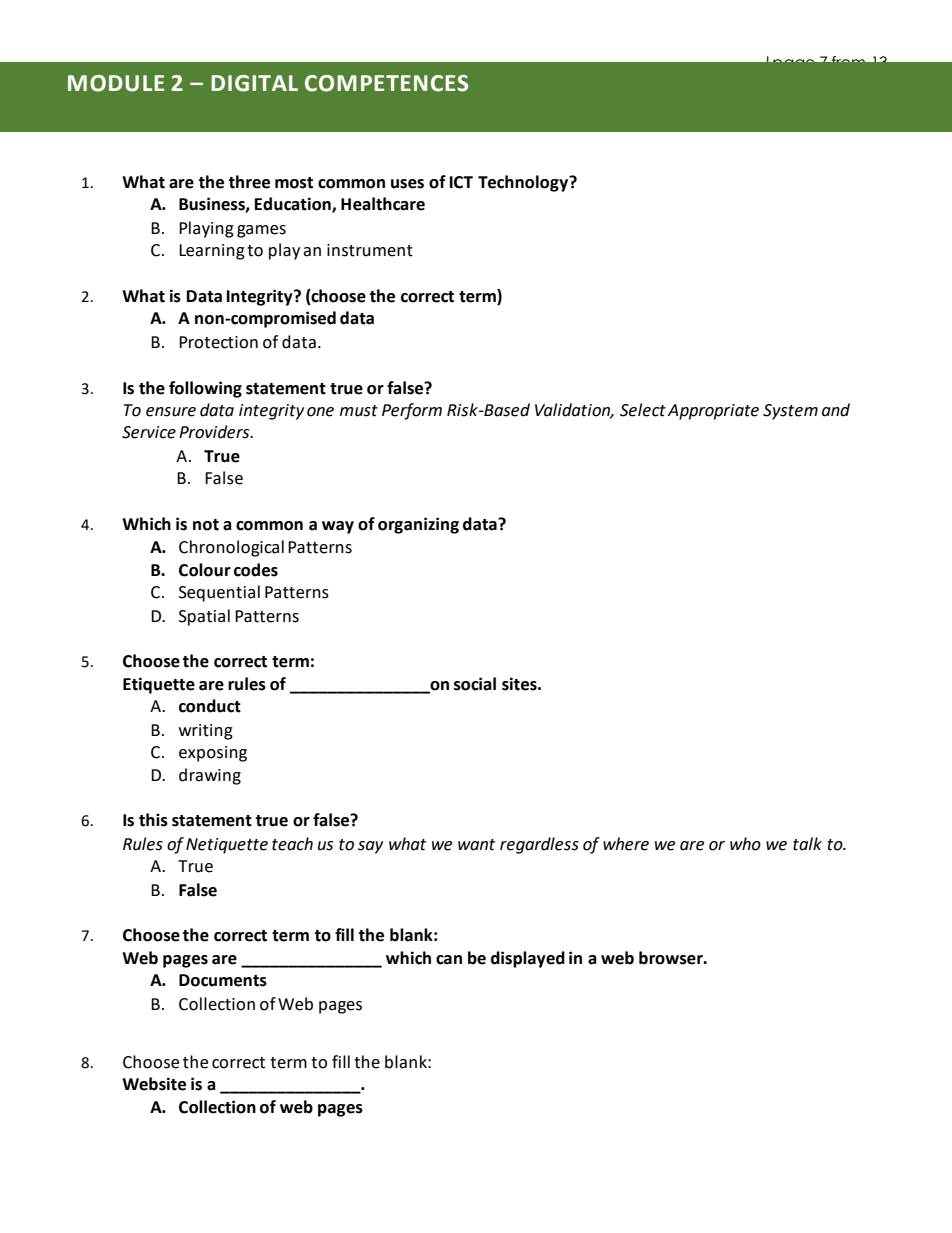 The image size is (952, 1233). What do you see at coordinates (745, 844) in the page?
I see `who` at bounding box center [745, 844].
